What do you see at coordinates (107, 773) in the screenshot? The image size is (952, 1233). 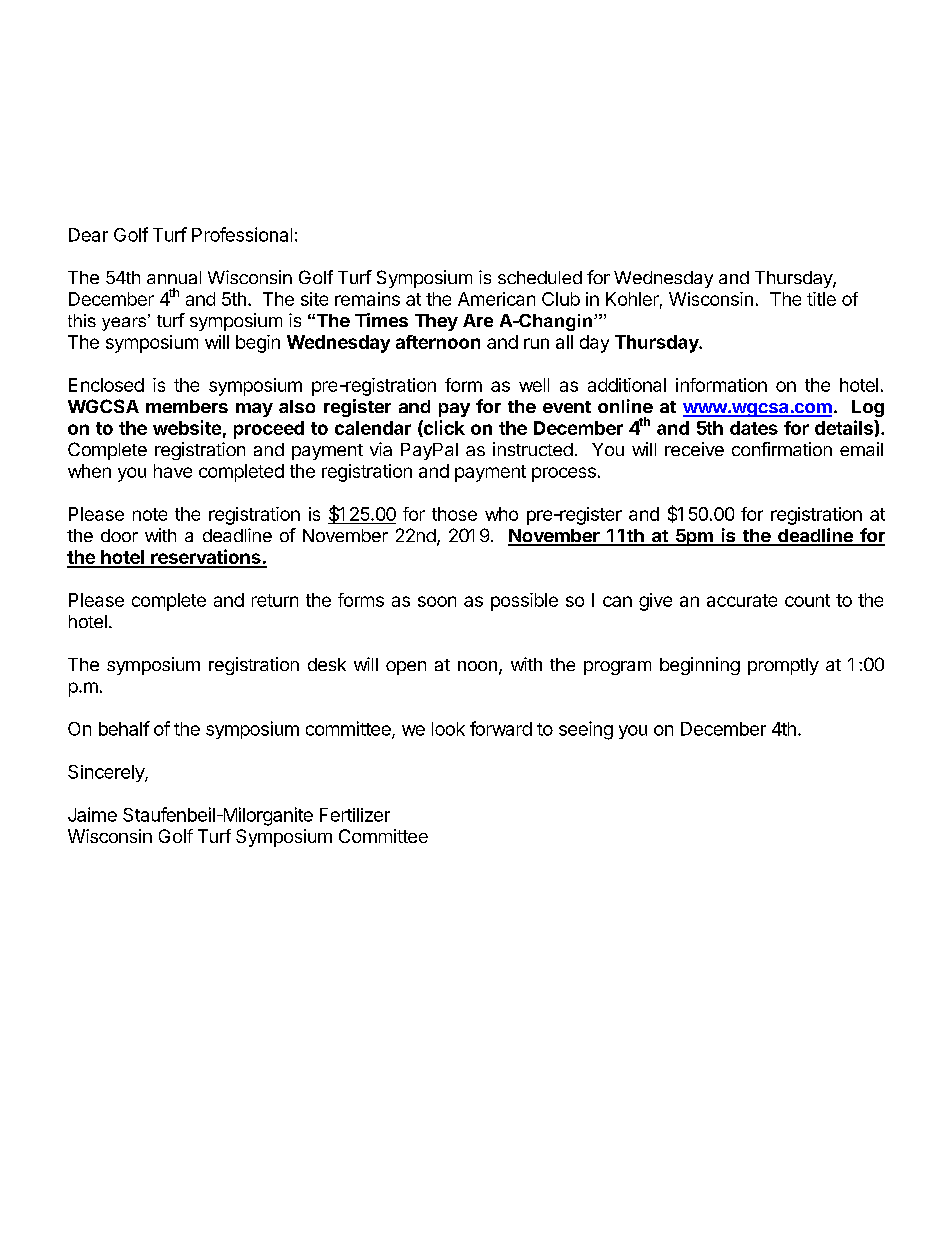 I see `Sincerely` at bounding box center [107, 773].
